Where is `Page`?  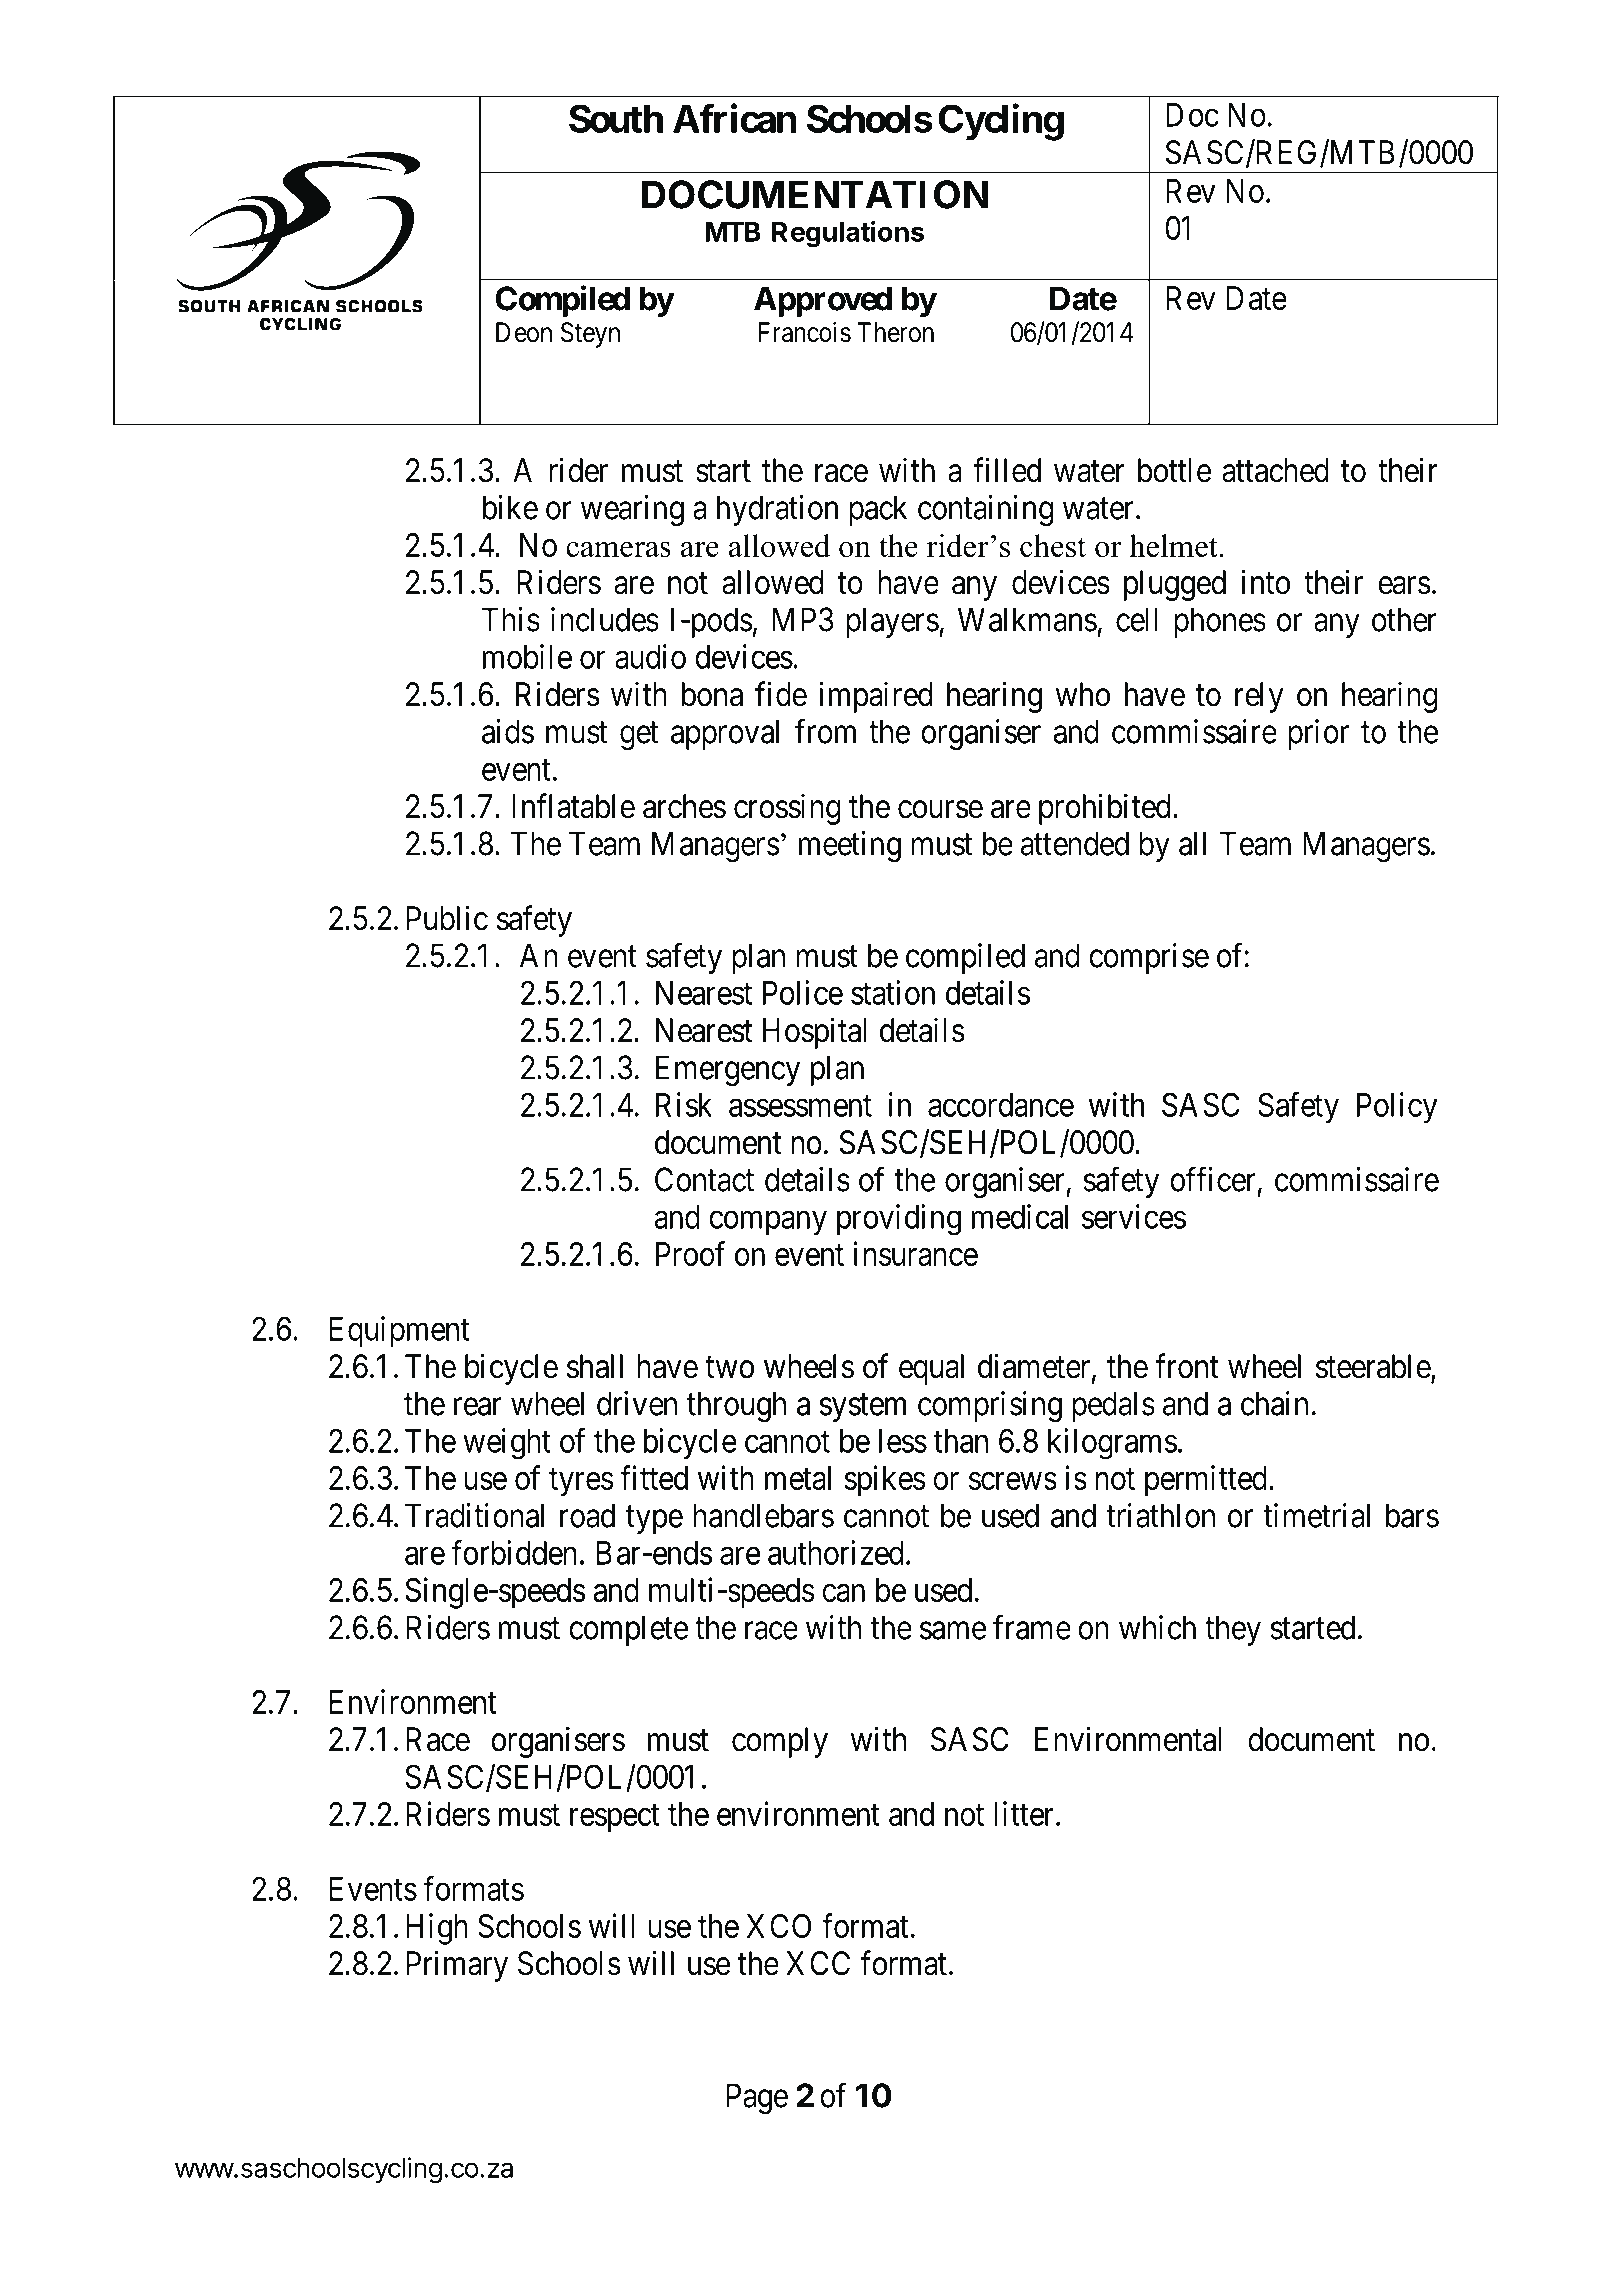 Page is located at coordinates (757, 2099).
